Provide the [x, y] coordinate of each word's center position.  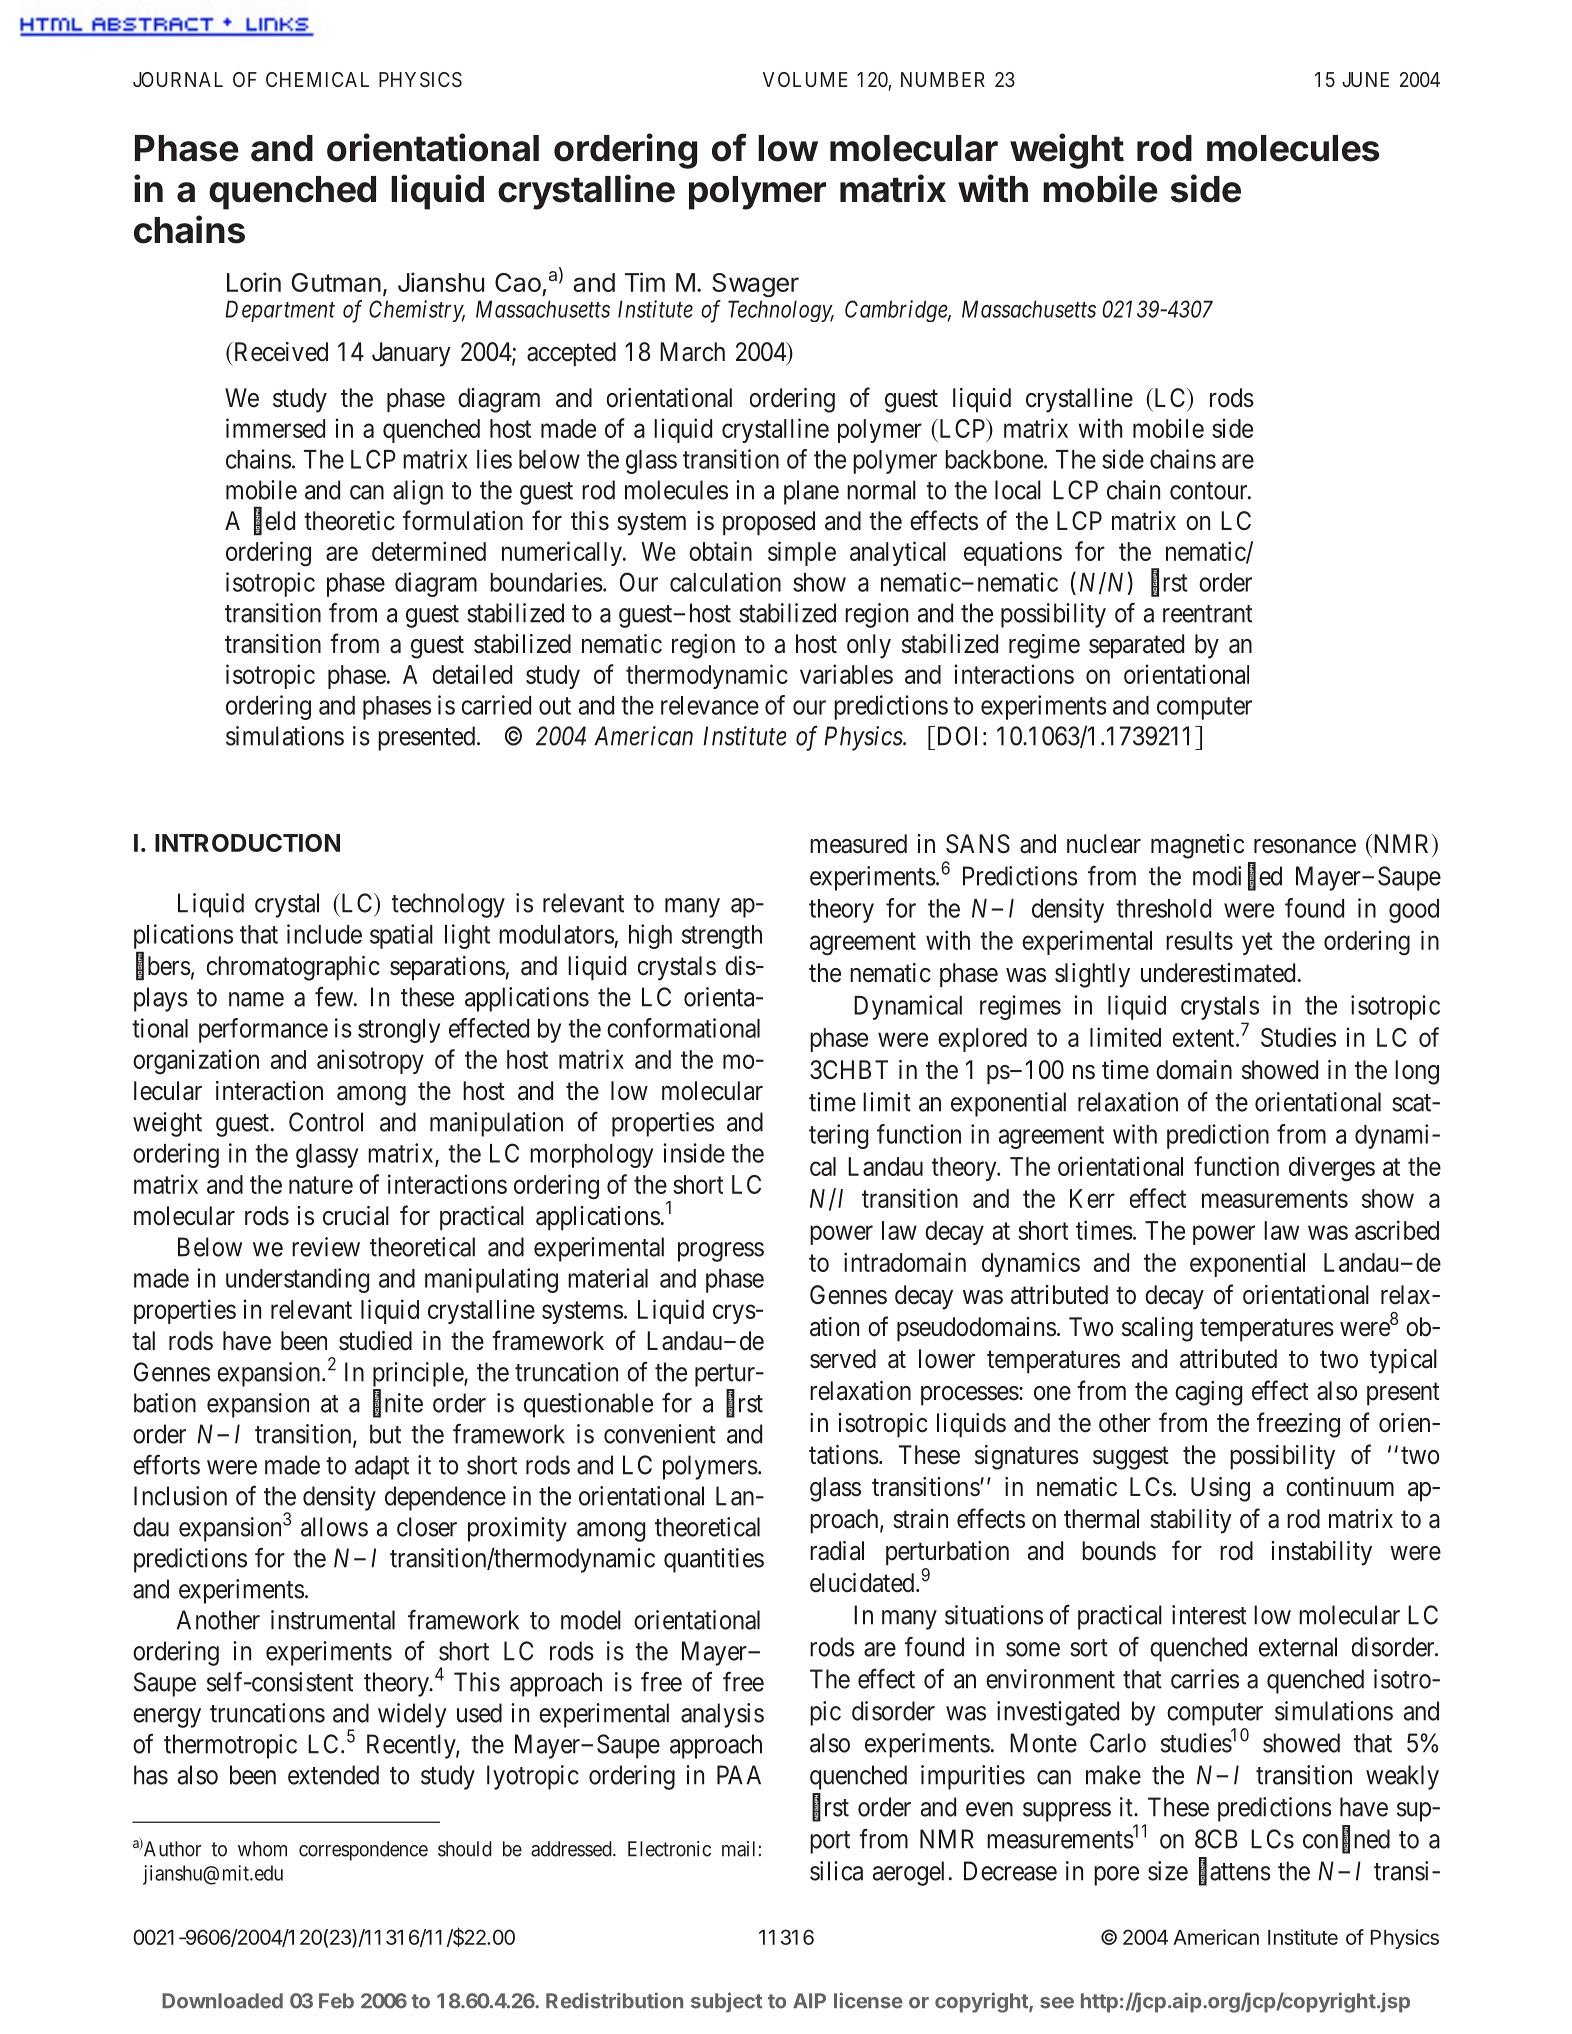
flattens [1234, 1871]
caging [1208, 1393]
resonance [1305, 846]
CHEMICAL [317, 79]
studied [375, 1341]
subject [726, 2002]
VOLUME [805, 79]
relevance [710, 705]
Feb [336, 2001]
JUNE [1365, 79]
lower [947, 1359]
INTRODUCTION [247, 843]
